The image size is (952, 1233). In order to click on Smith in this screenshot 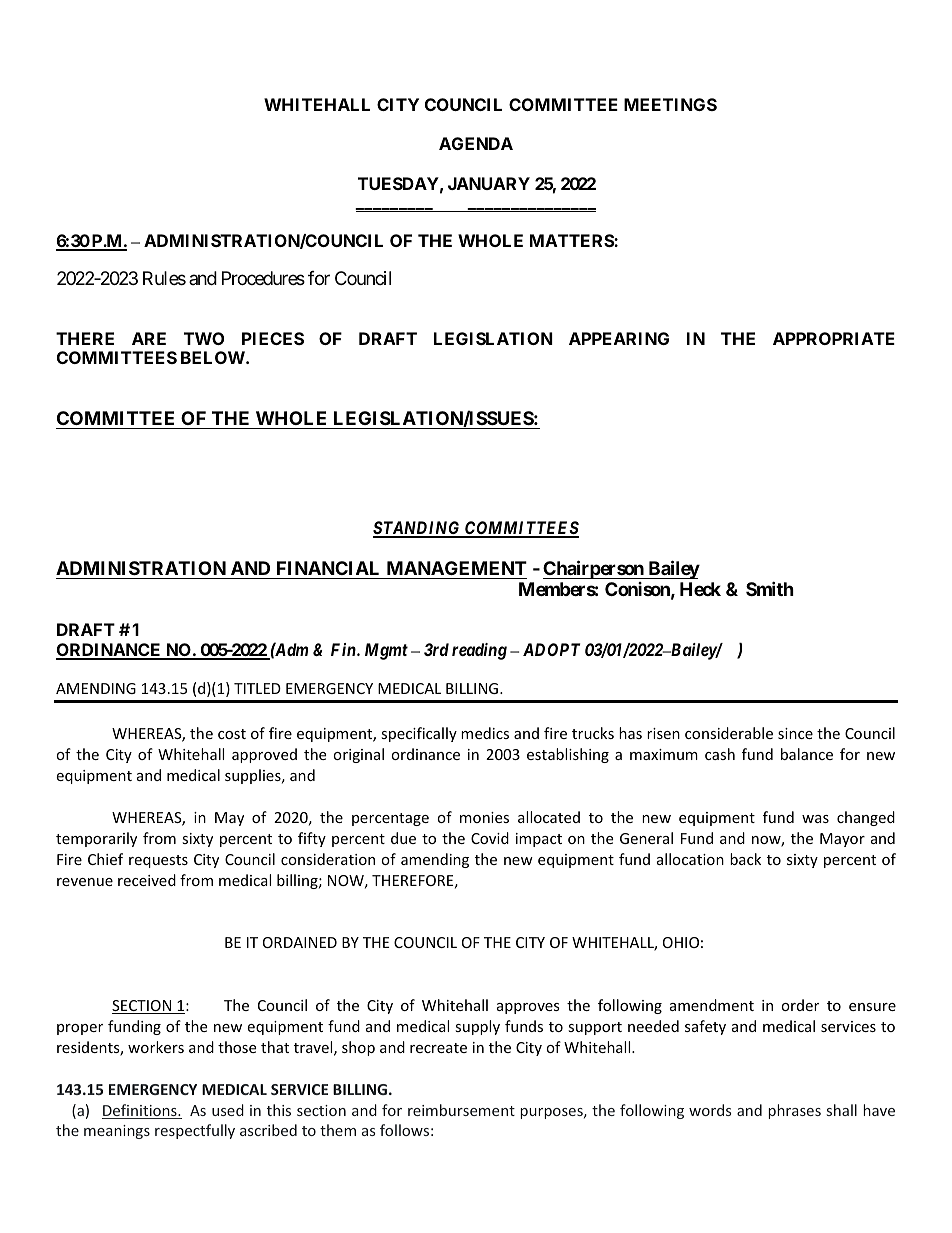, I will do `click(770, 589)`.
